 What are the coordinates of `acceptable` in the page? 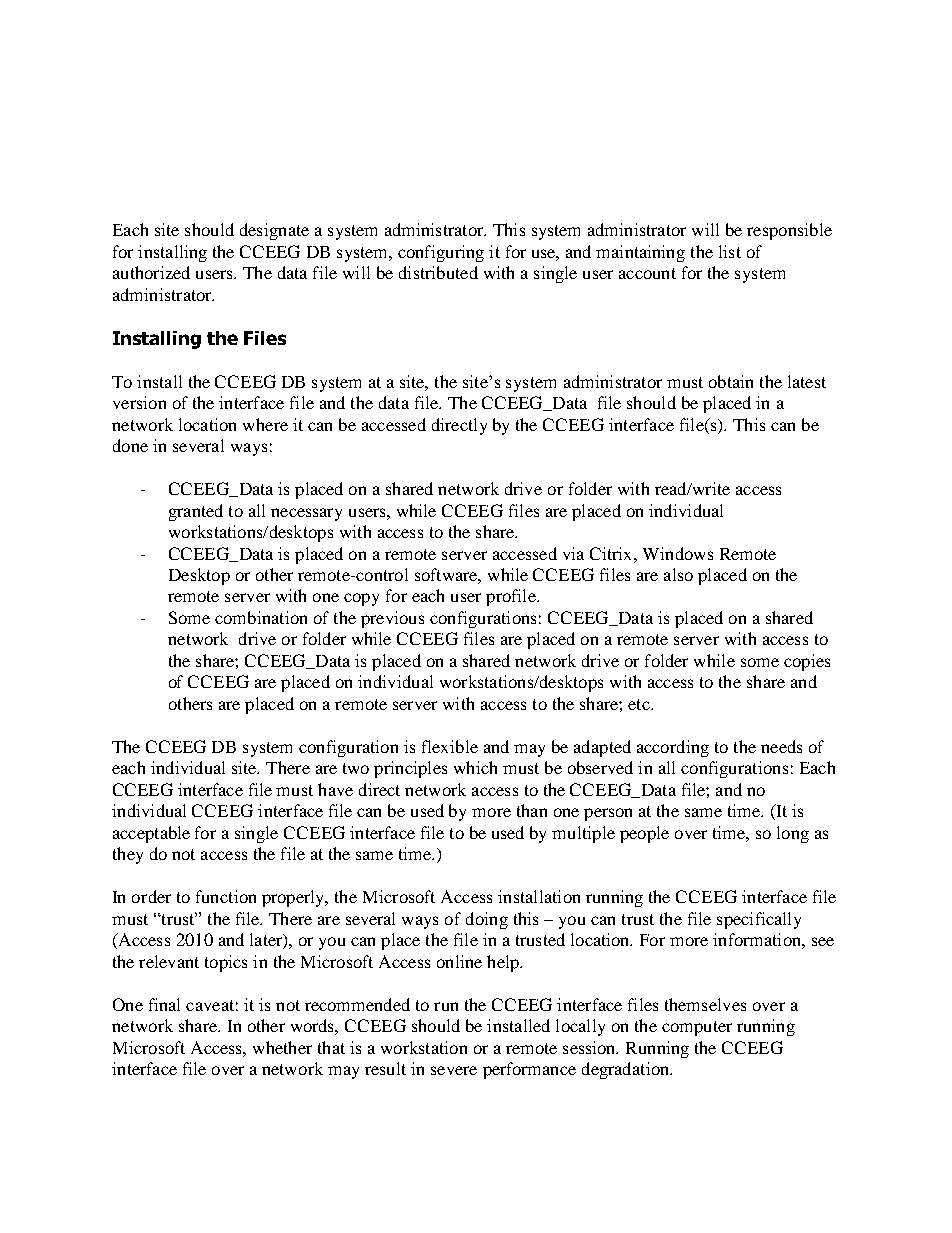 It's located at (151, 834).
